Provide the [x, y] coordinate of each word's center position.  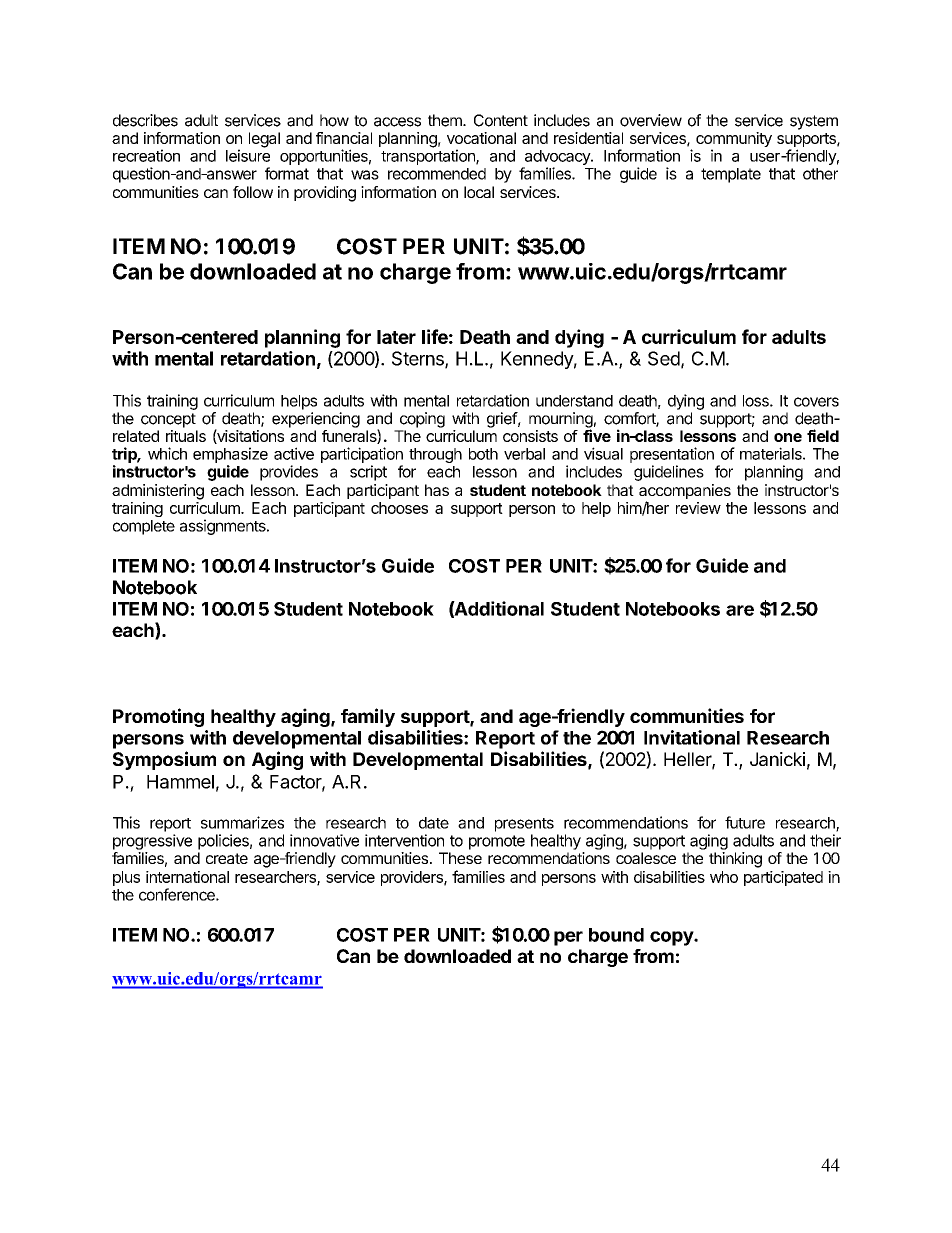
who [724, 877]
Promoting [158, 717]
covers [816, 402]
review [698, 508]
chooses [399, 508]
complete [144, 527]
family [368, 717]
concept [168, 420]
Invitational [692, 737]
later [396, 337]
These [460, 858]
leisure [248, 155]
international [187, 877]
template [731, 175]
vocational [481, 138]
